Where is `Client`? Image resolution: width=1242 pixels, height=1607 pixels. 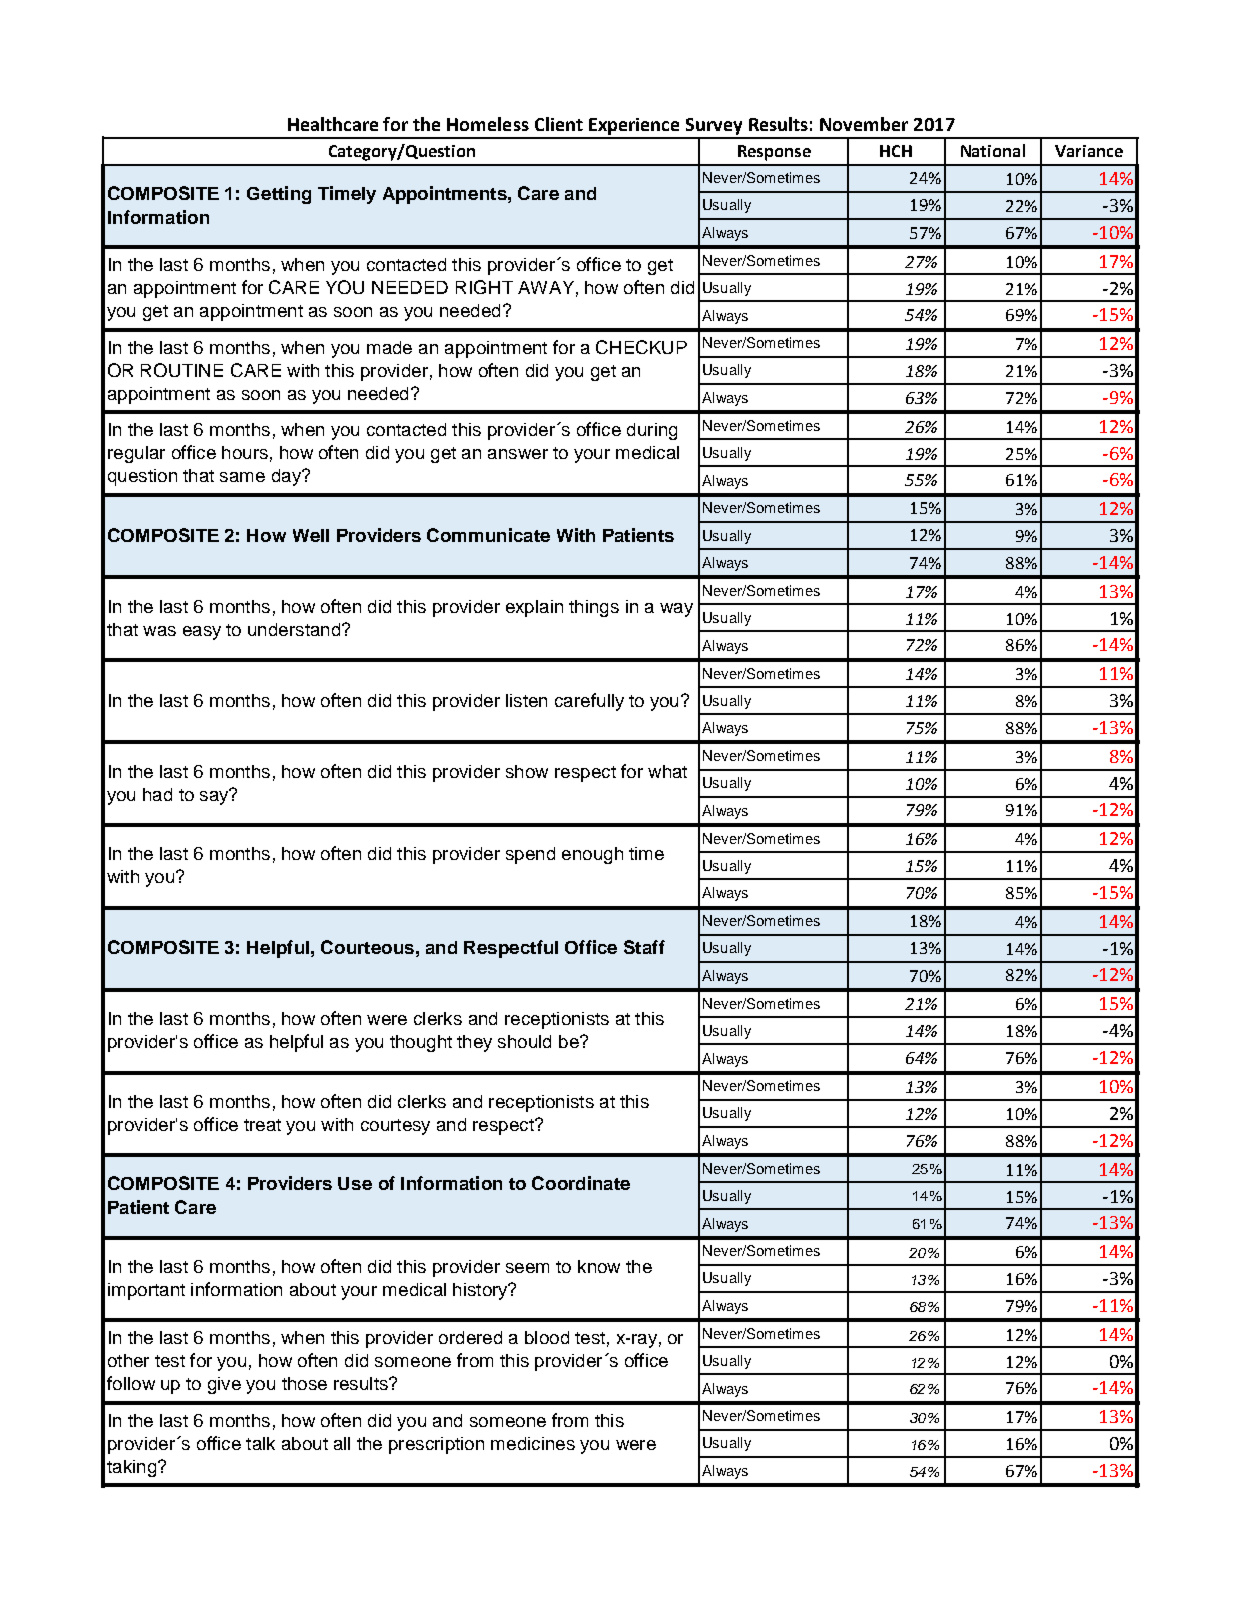
Client is located at coordinates (559, 124).
